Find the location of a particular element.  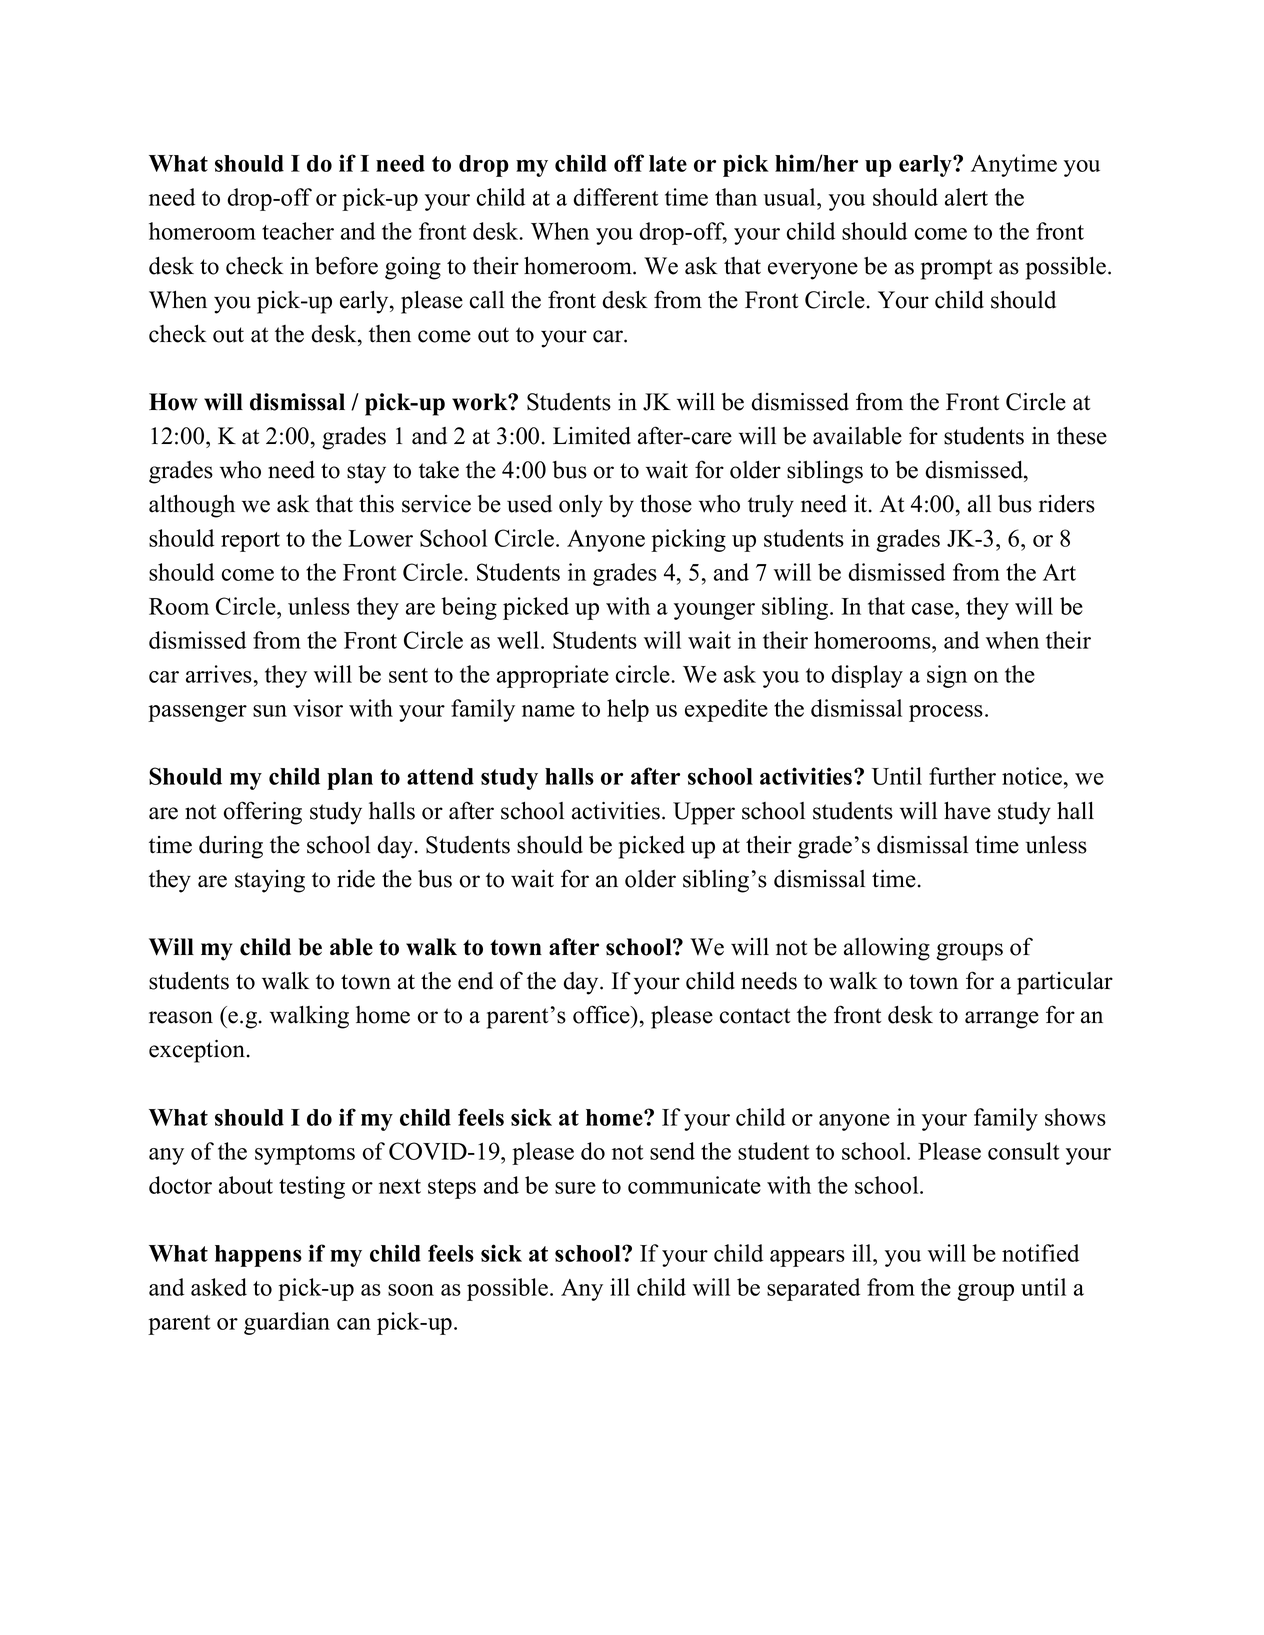

during is located at coordinates (231, 847).
